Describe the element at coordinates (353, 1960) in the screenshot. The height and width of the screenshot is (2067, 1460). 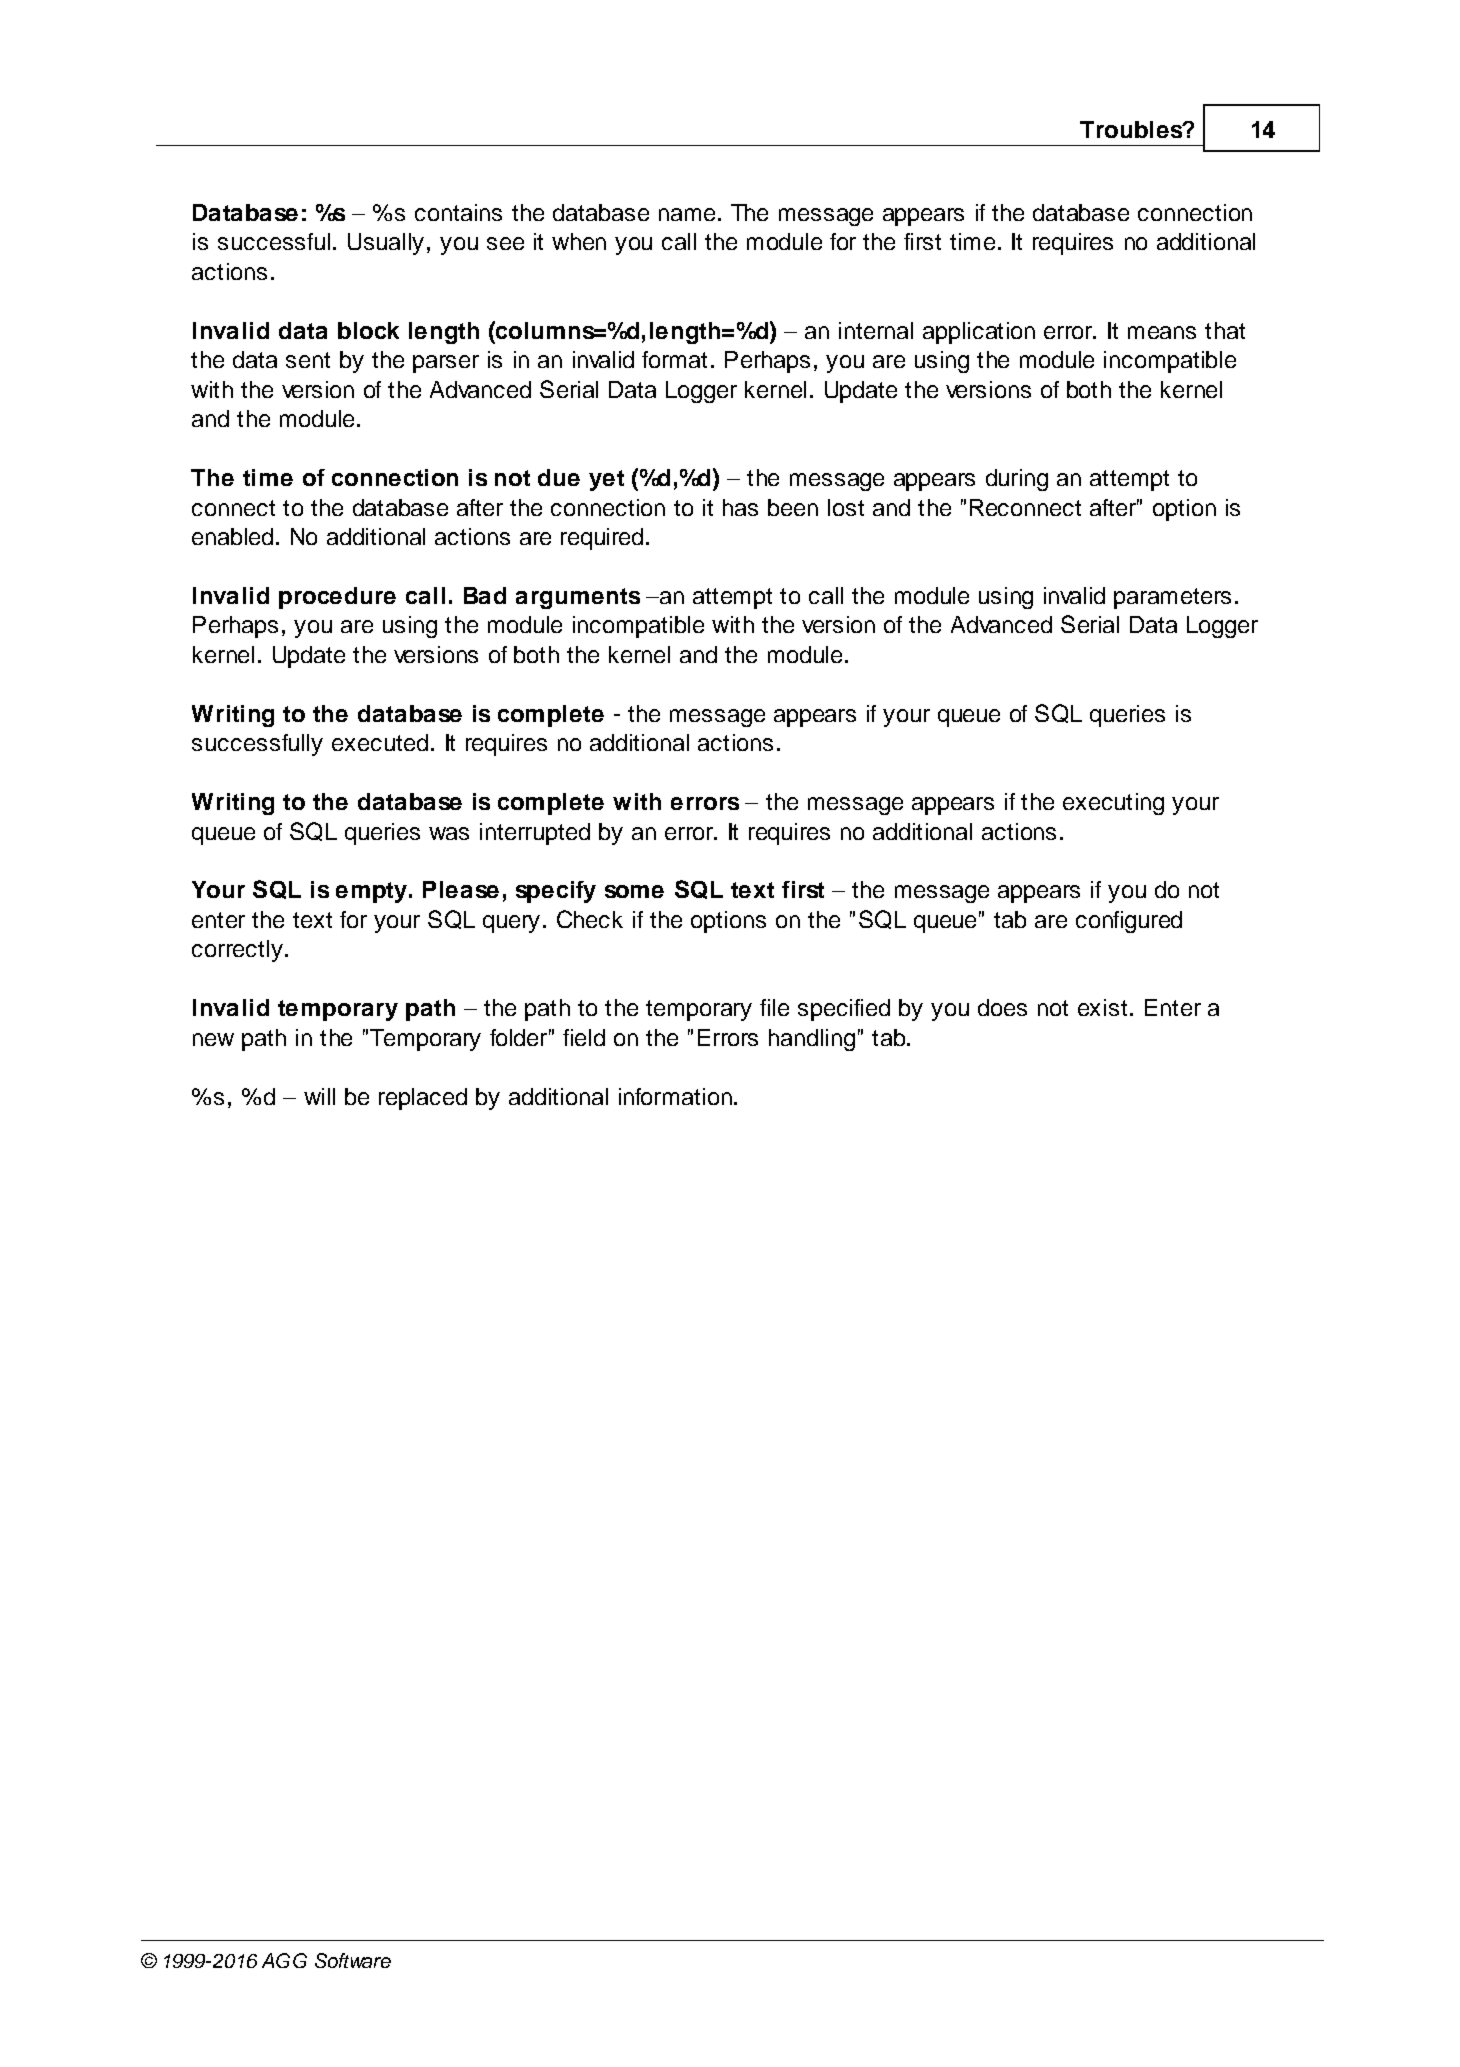
I see `Software` at that location.
